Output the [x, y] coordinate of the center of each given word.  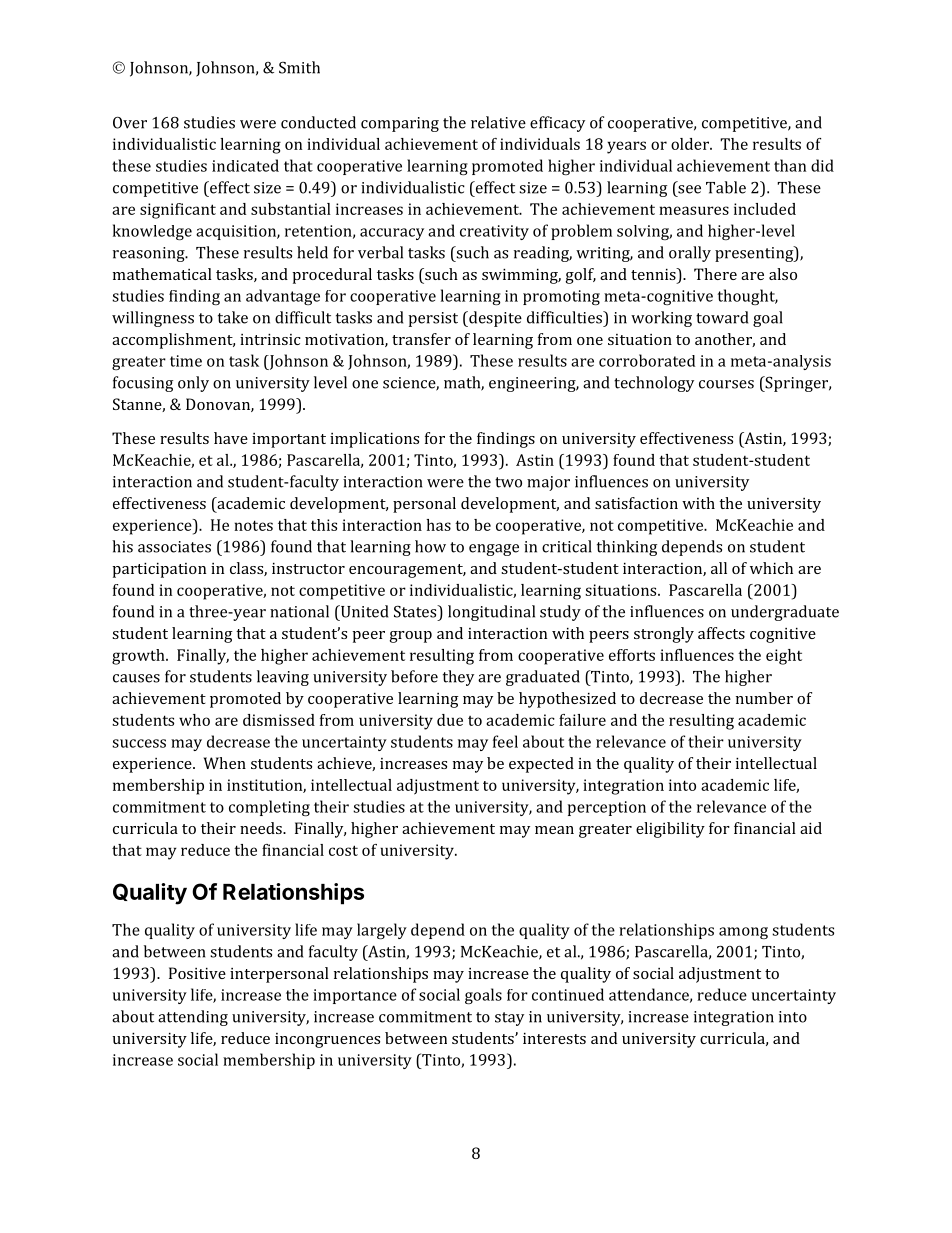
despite [494, 319]
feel [505, 741]
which [771, 568]
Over [130, 123]
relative [498, 122]
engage [494, 550]
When [225, 763]
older [691, 144]
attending [193, 1018]
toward [722, 317]
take [233, 317]
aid [811, 828]
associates [174, 547]
